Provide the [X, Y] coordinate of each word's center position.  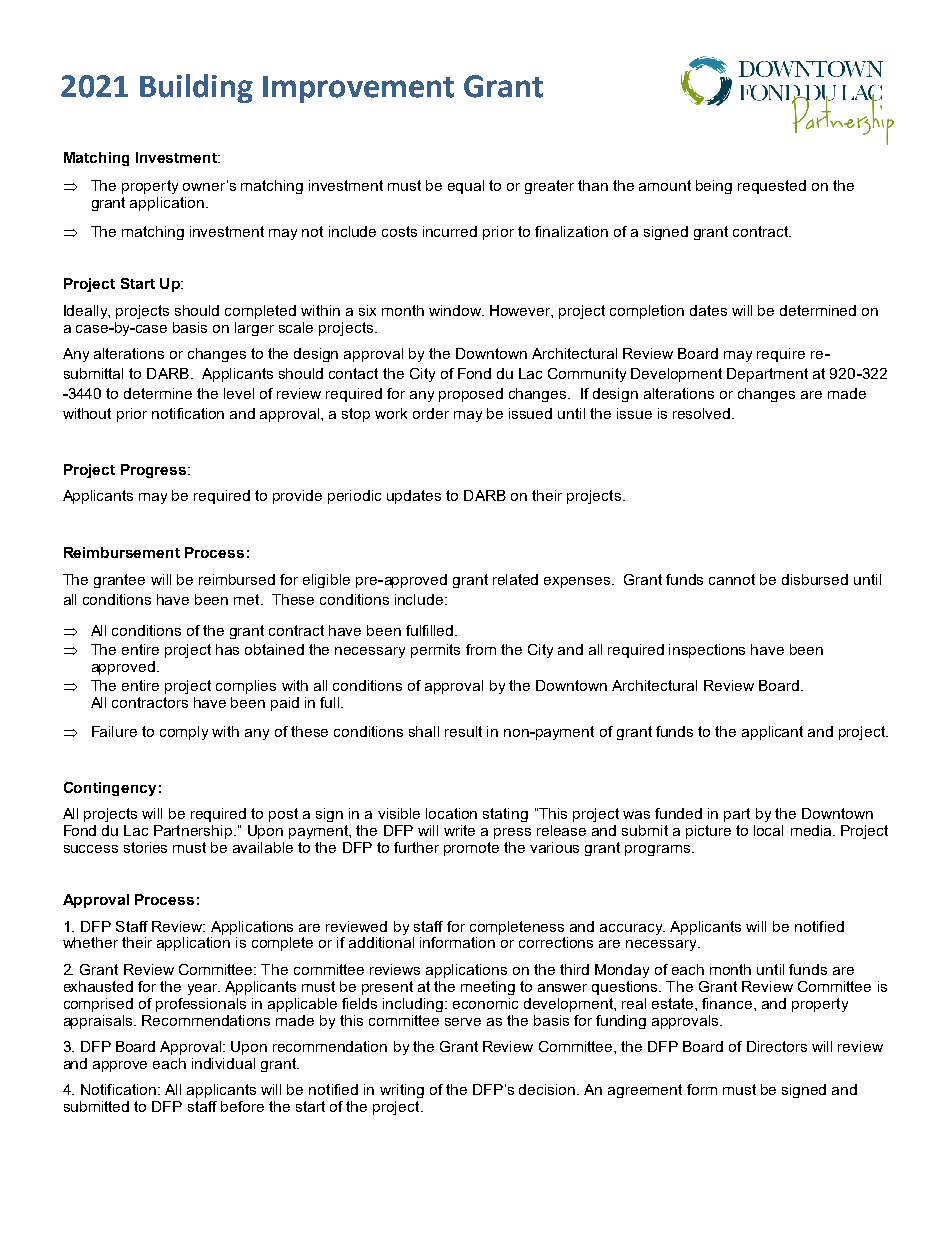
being [714, 187]
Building [196, 88]
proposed [471, 395]
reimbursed [237, 579]
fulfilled [431, 630]
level [239, 393]
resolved [703, 413]
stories [145, 847]
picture [708, 832]
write [459, 830]
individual [223, 1063]
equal [466, 187]
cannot [732, 579]
